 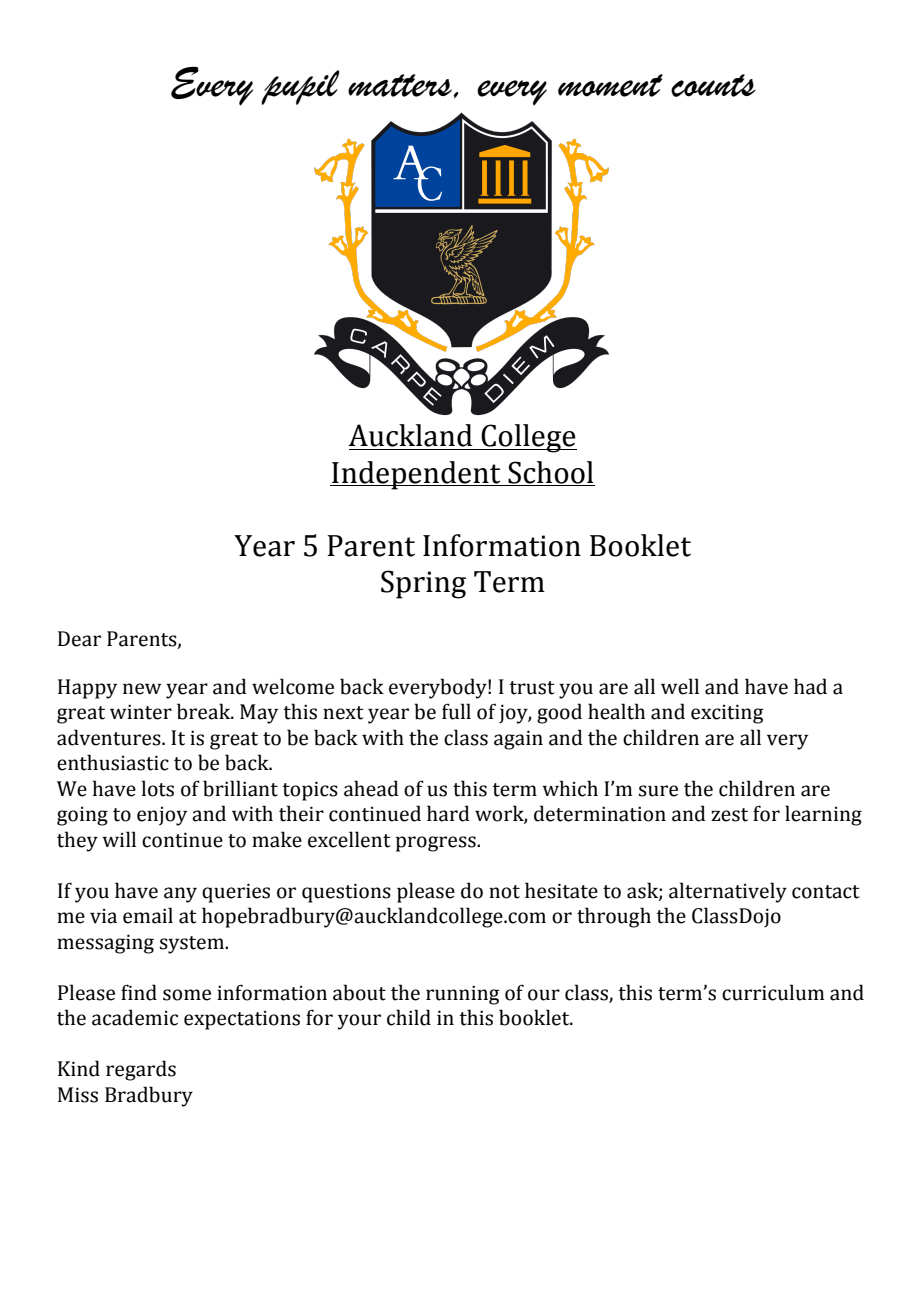 What do you see at coordinates (456, 711) in the document?
I see `full` at bounding box center [456, 711].
